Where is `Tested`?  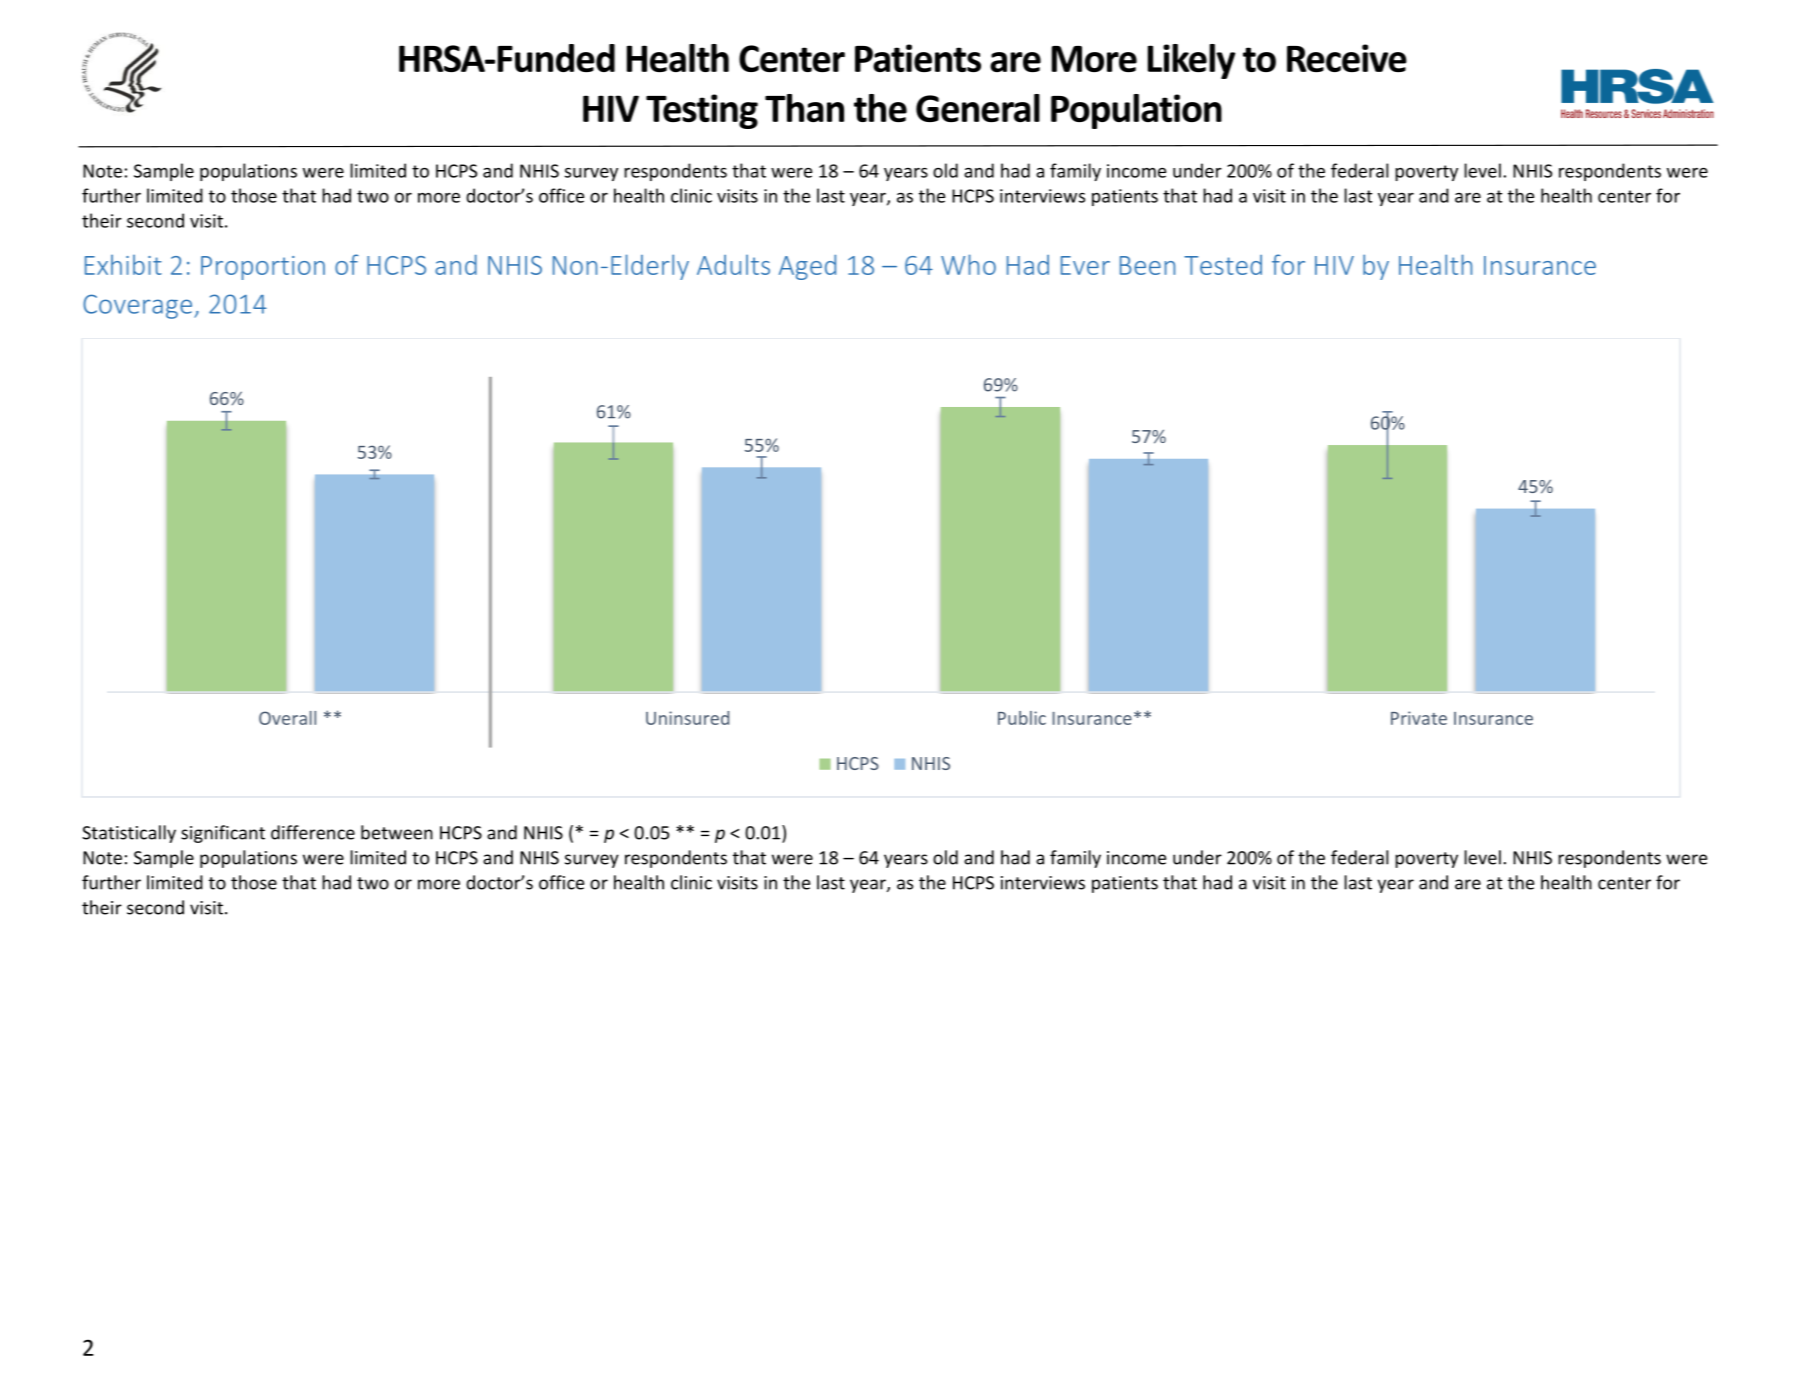 Tested is located at coordinates (1223, 265).
